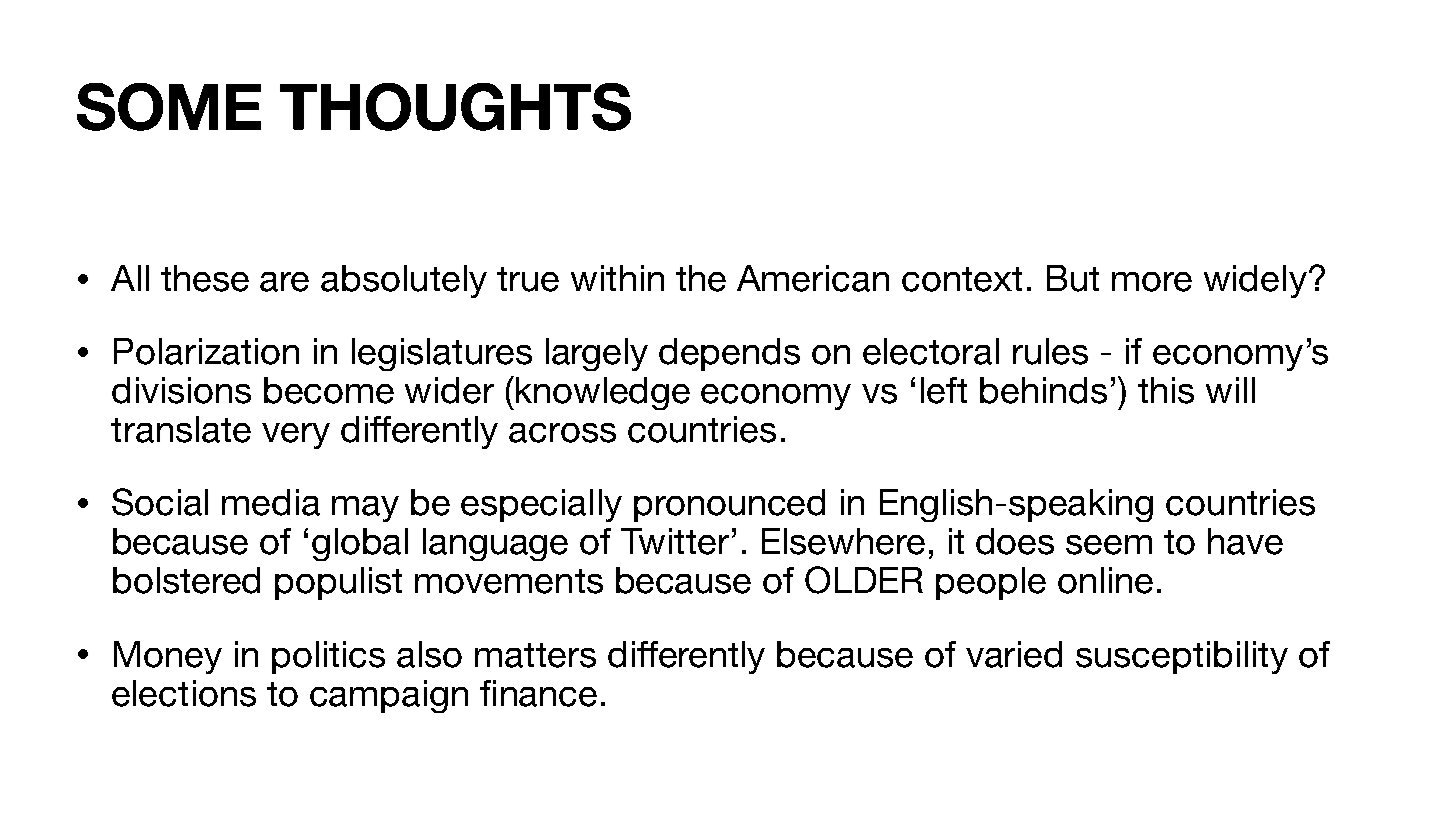 The width and height of the screenshot is (1456, 819). What do you see at coordinates (455, 107) in the screenshot?
I see `THOUGHTS` at bounding box center [455, 107].
